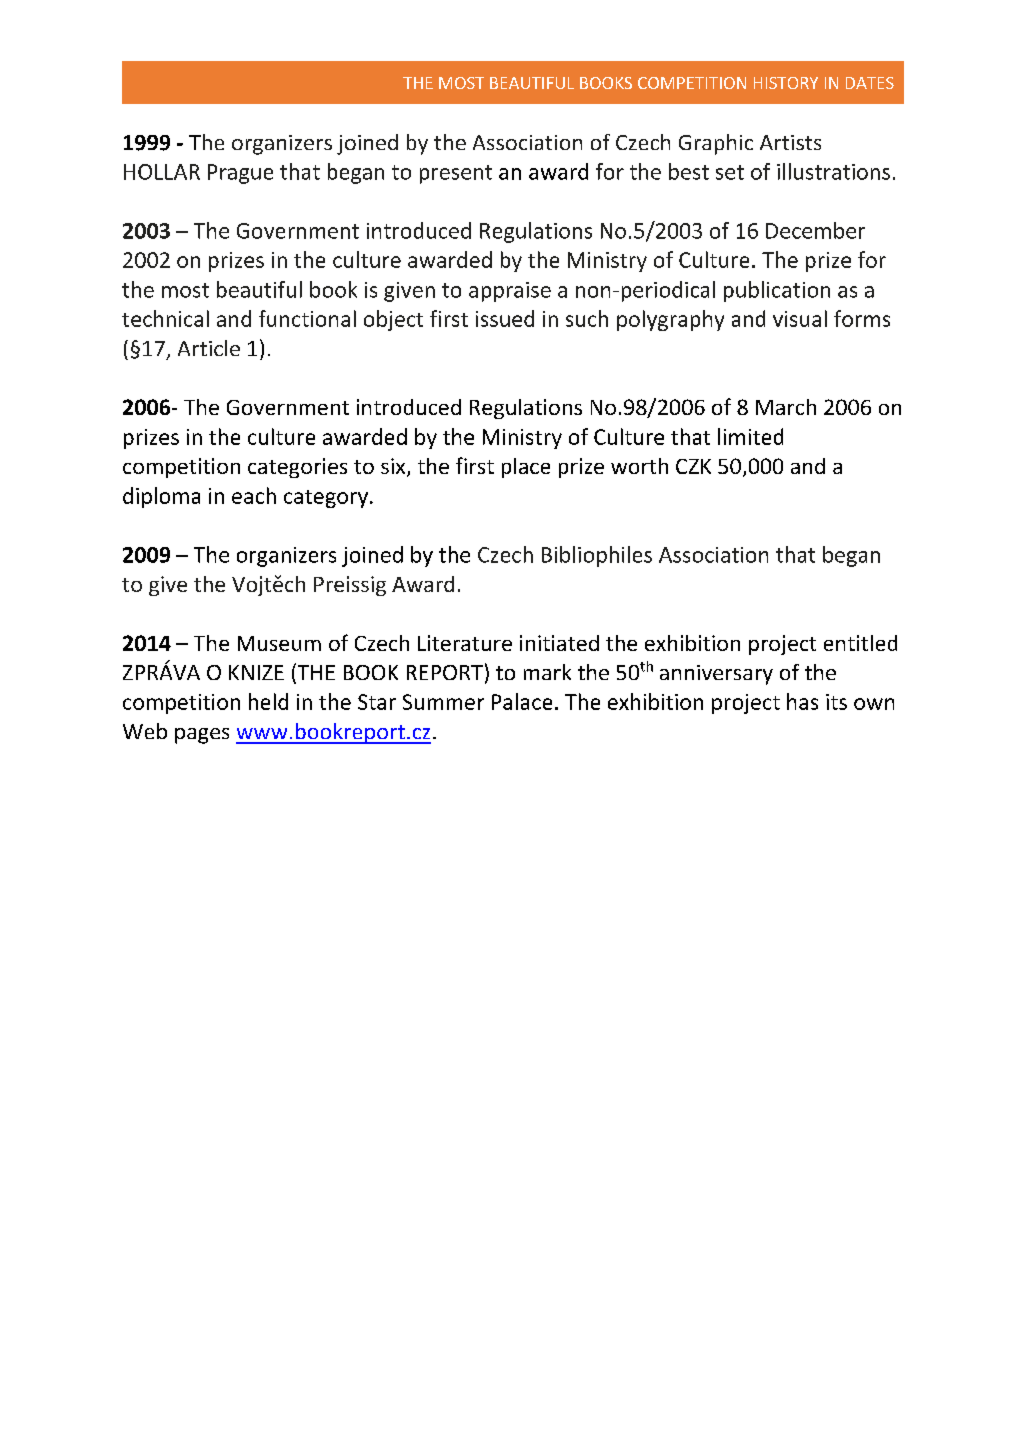  What do you see at coordinates (786, 83) in the screenshot?
I see `HISTORY` at bounding box center [786, 83].
